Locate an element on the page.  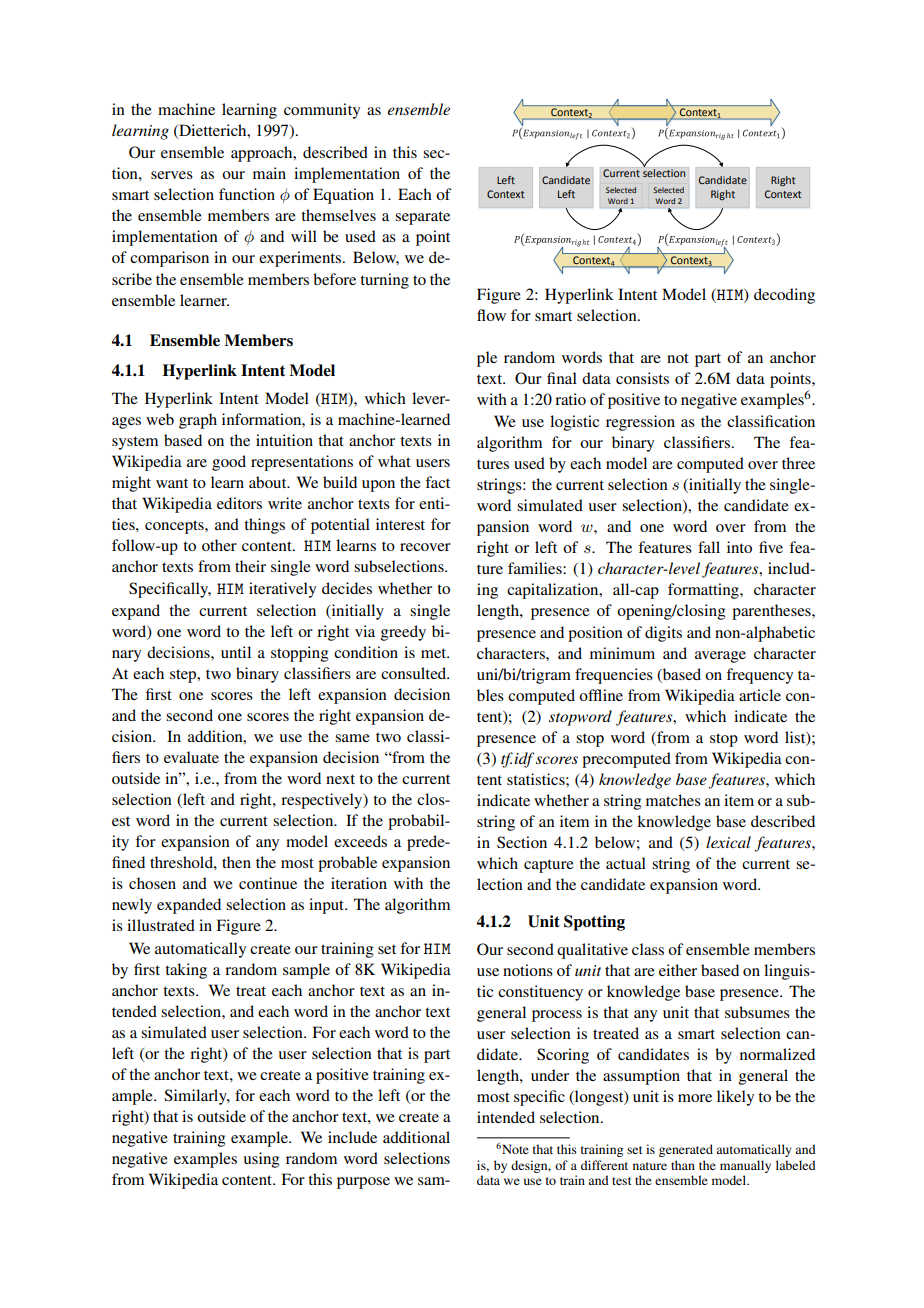
graph is located at coordinates (198, 421).
